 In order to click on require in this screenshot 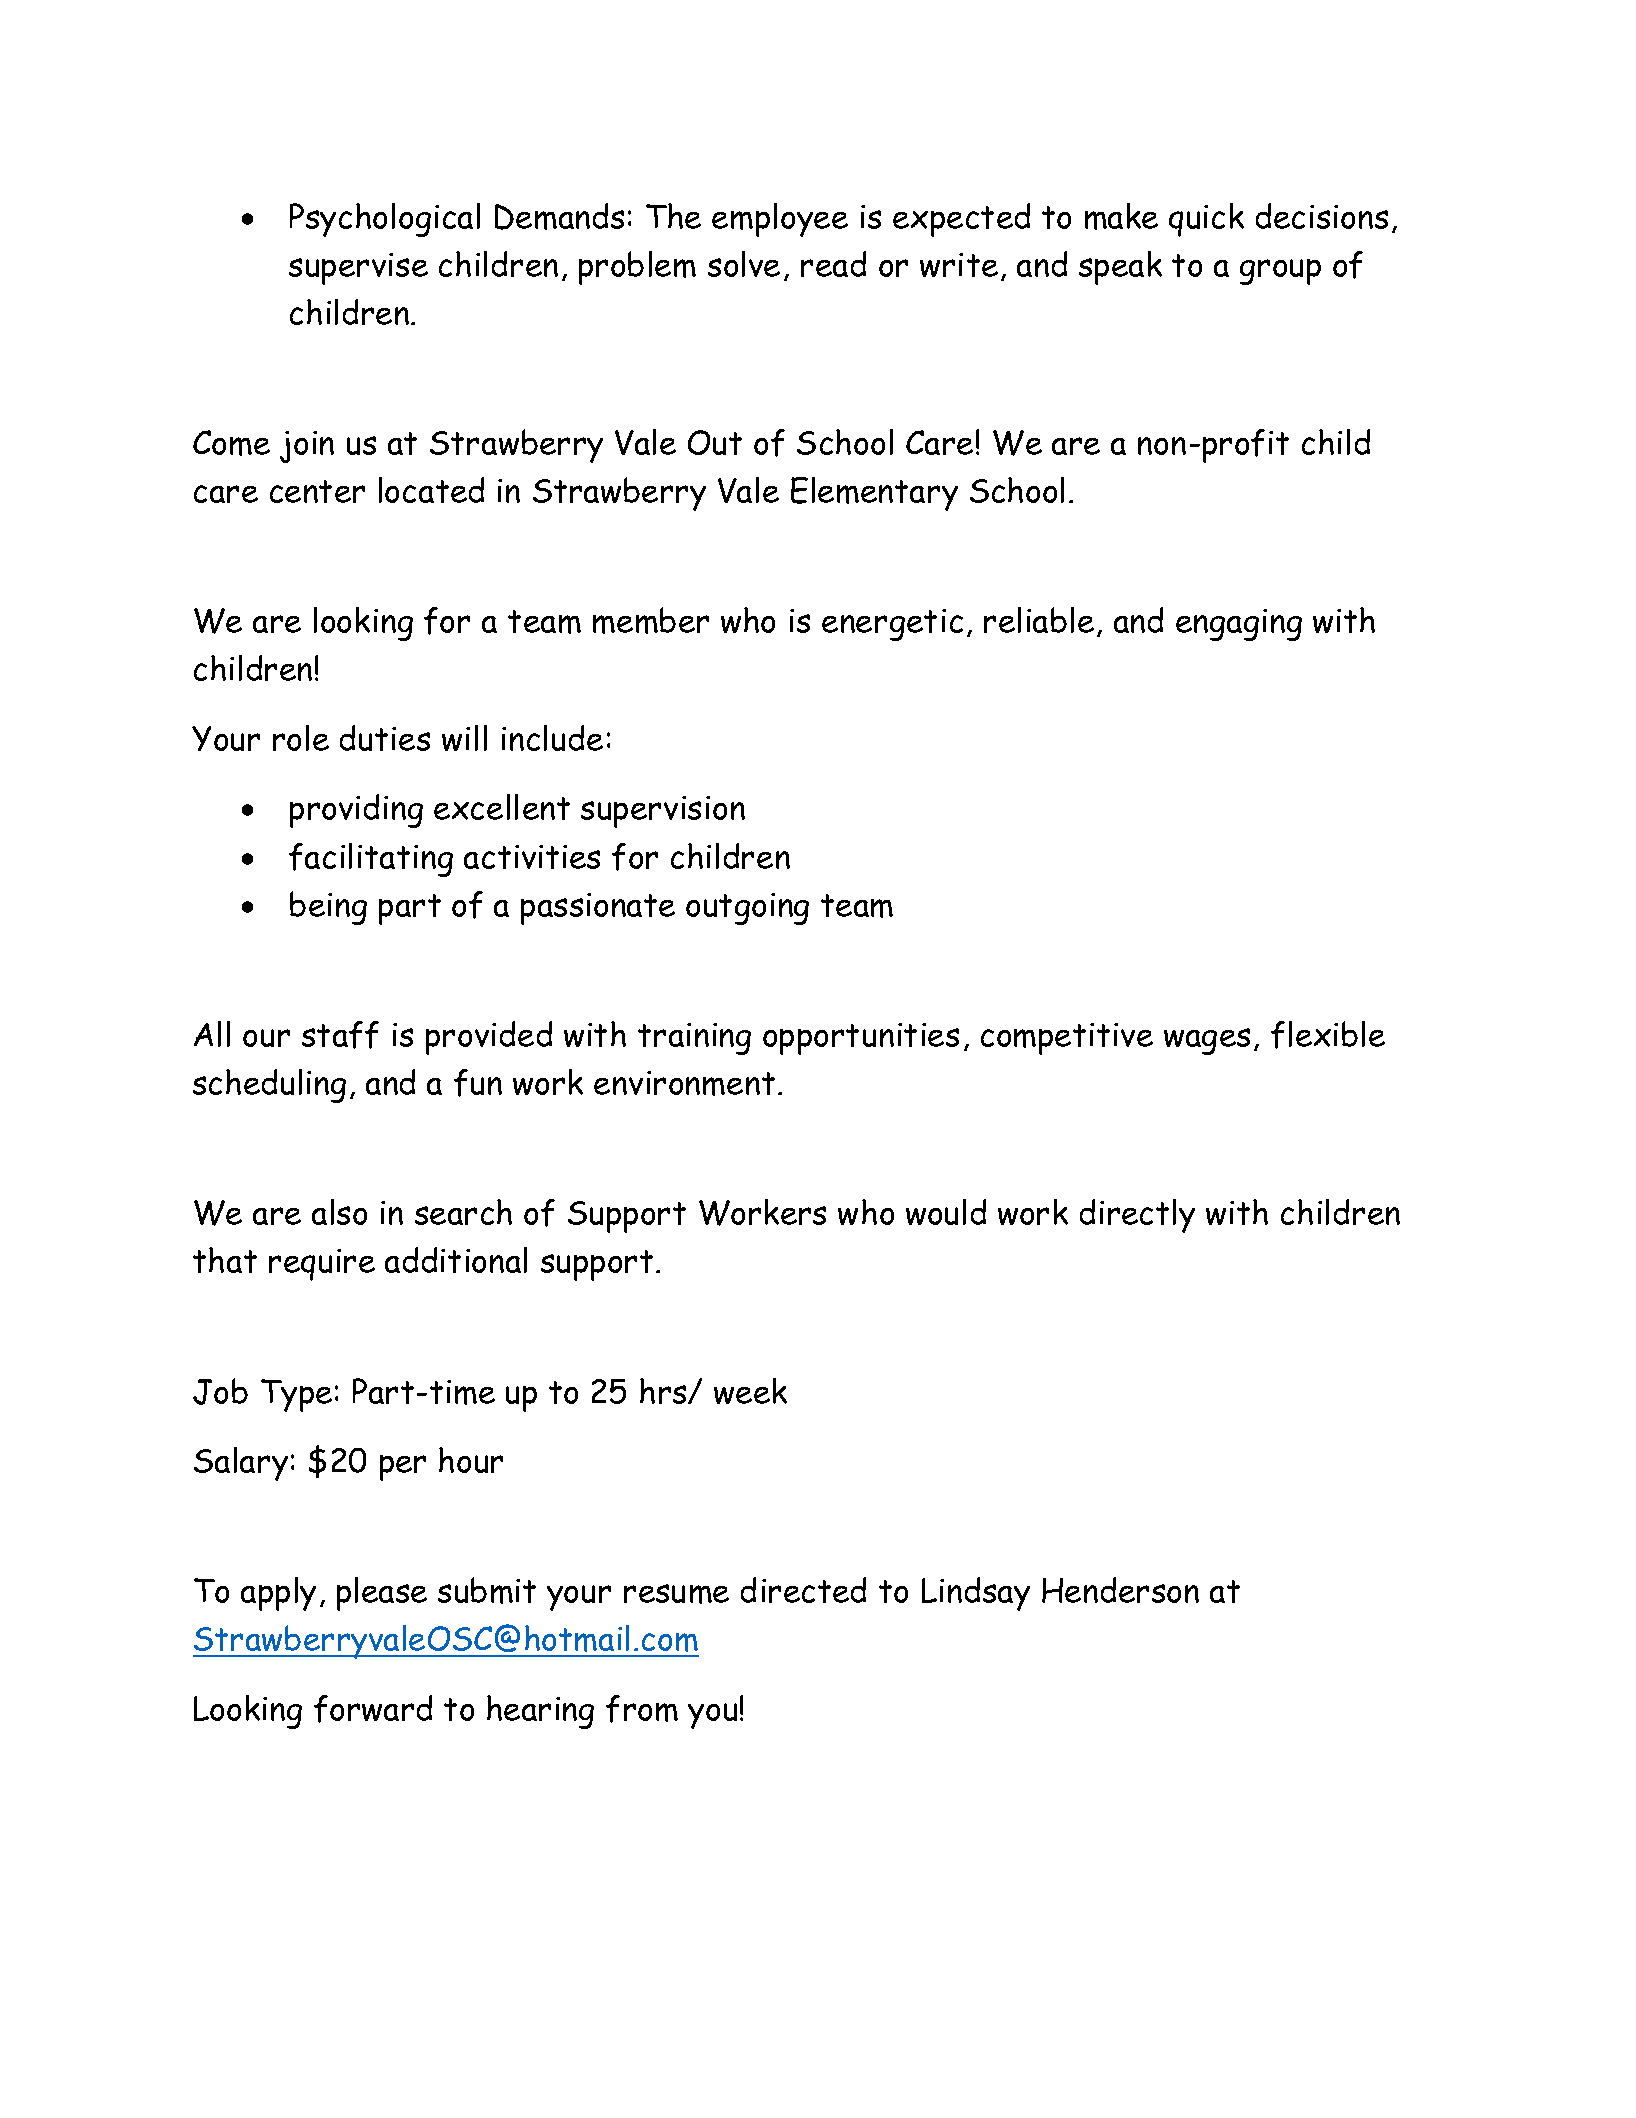, I will do `click(322, 1265)`.
